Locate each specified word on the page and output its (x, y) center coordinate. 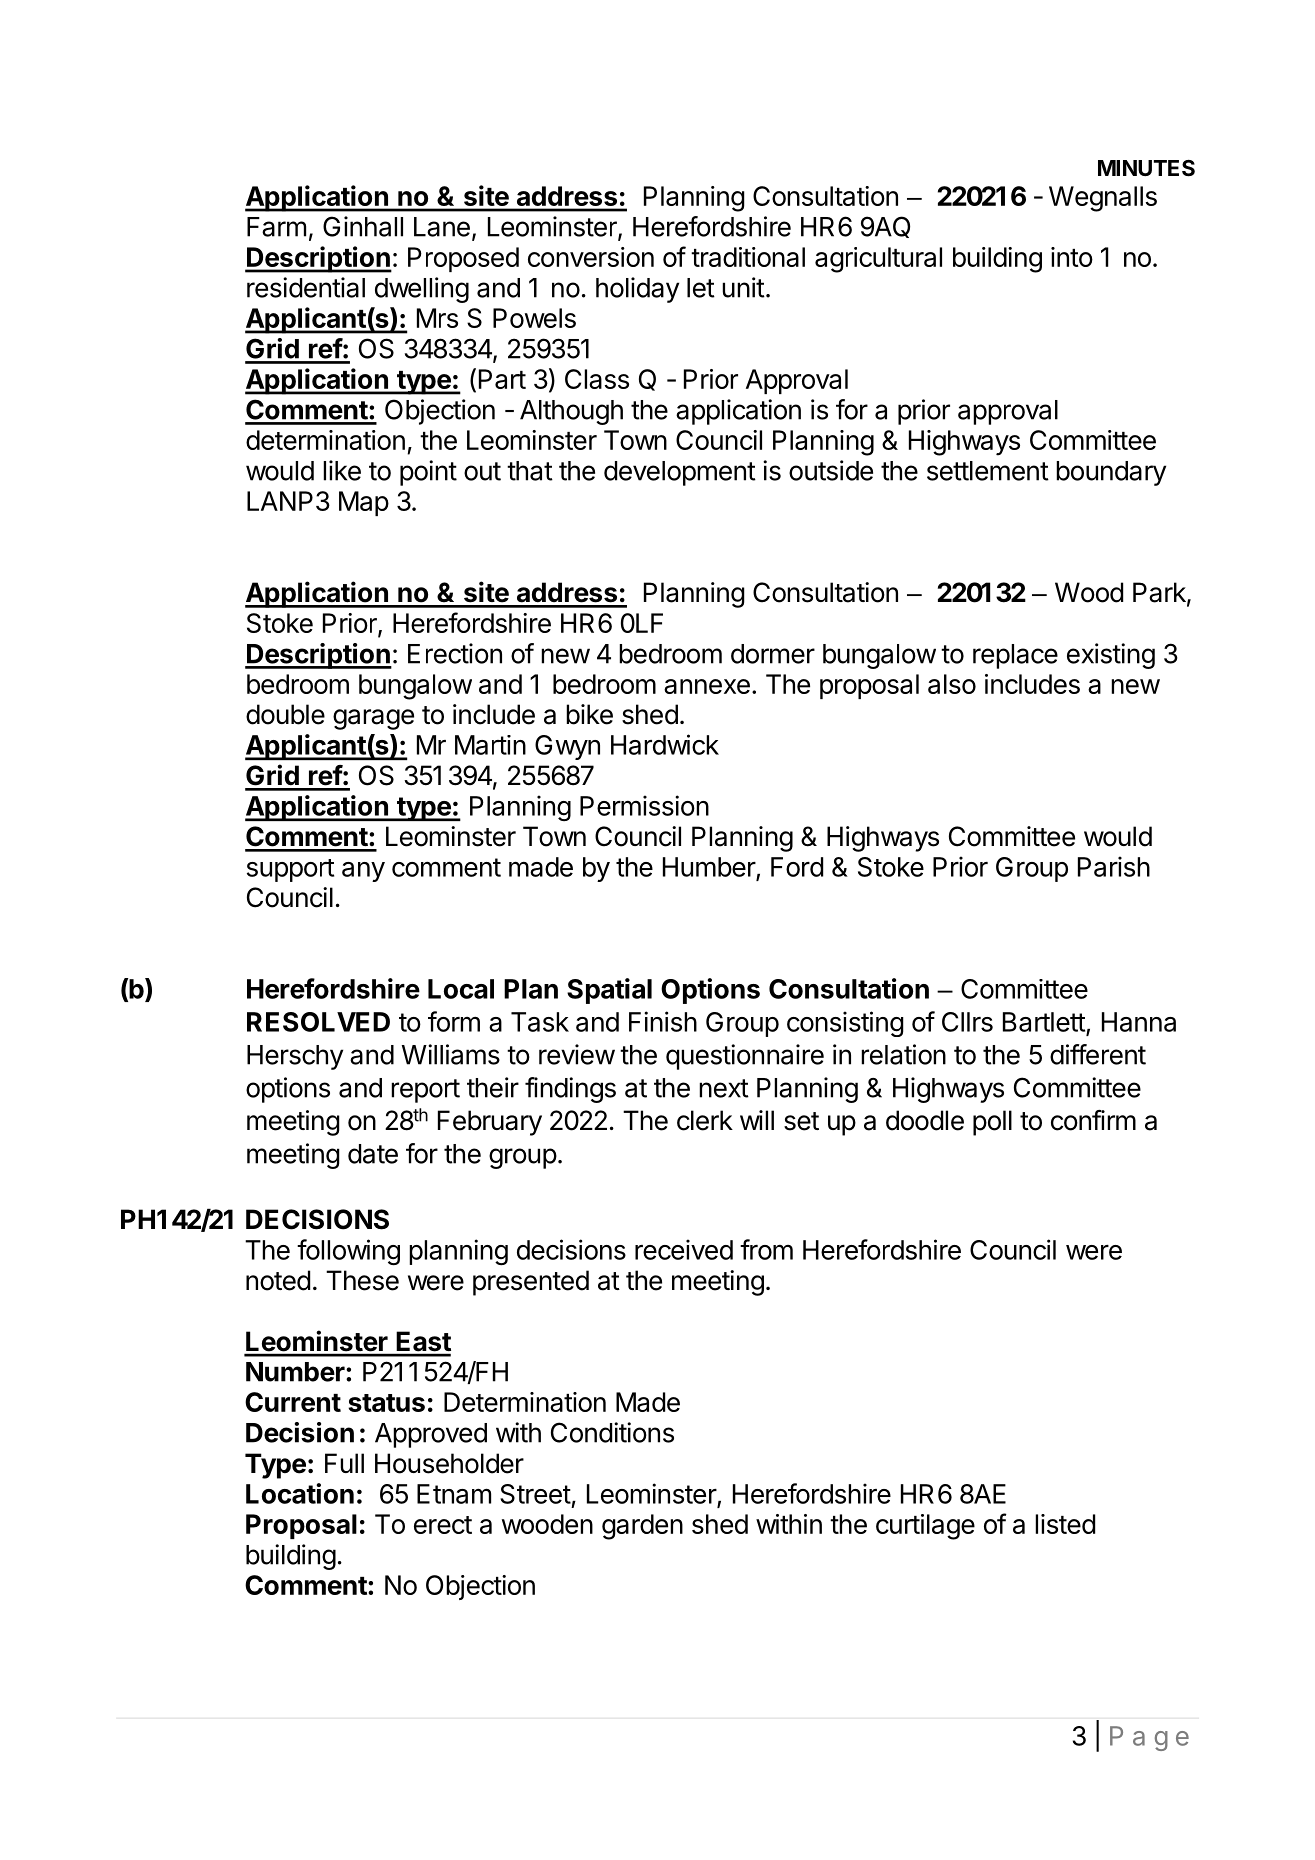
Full (344, 1463)
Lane (442, 227)
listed (1065, 1524)
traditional (748, 257)
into (1072, 257)
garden (642, 1527)
